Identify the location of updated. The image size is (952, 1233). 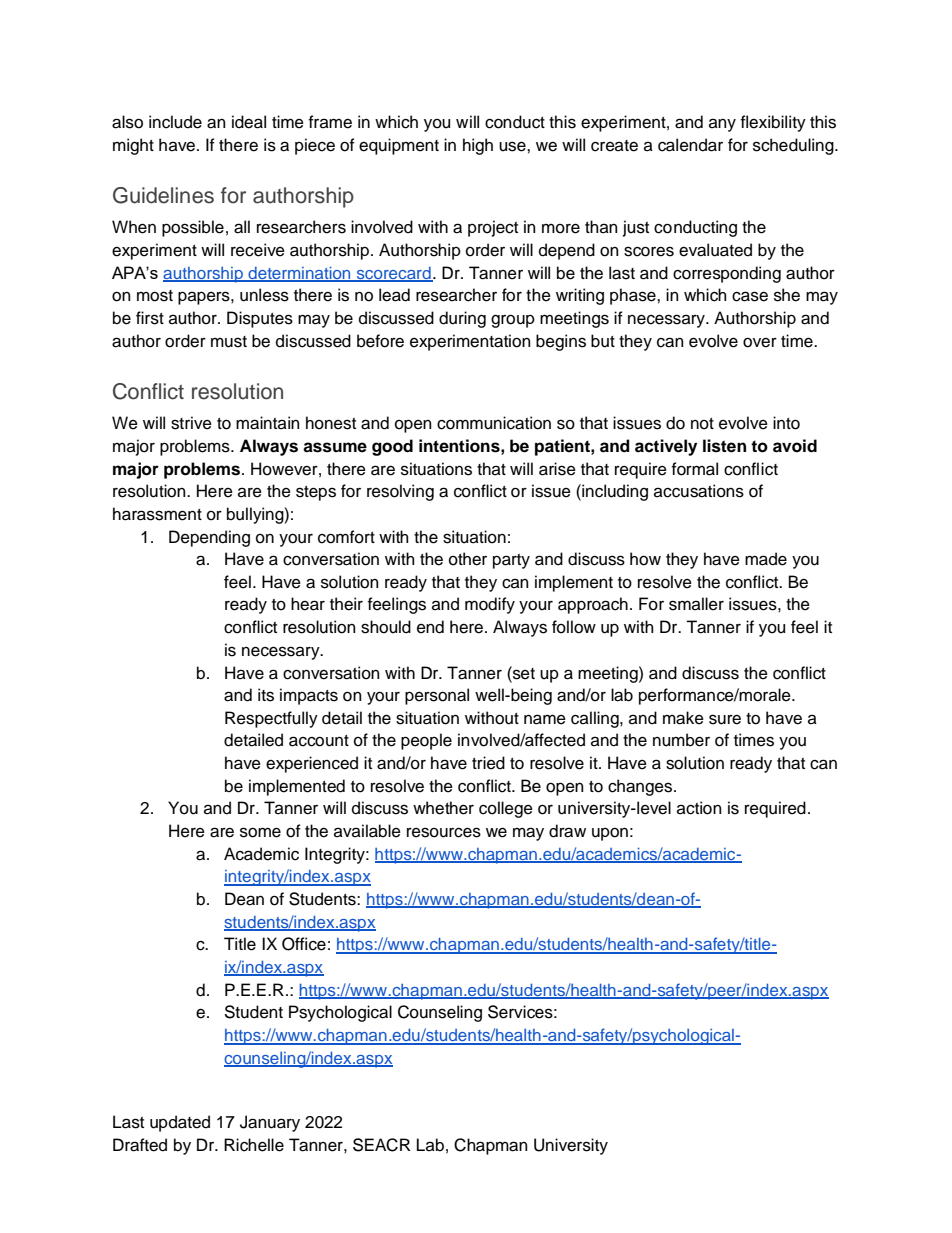
(180, 1123).
